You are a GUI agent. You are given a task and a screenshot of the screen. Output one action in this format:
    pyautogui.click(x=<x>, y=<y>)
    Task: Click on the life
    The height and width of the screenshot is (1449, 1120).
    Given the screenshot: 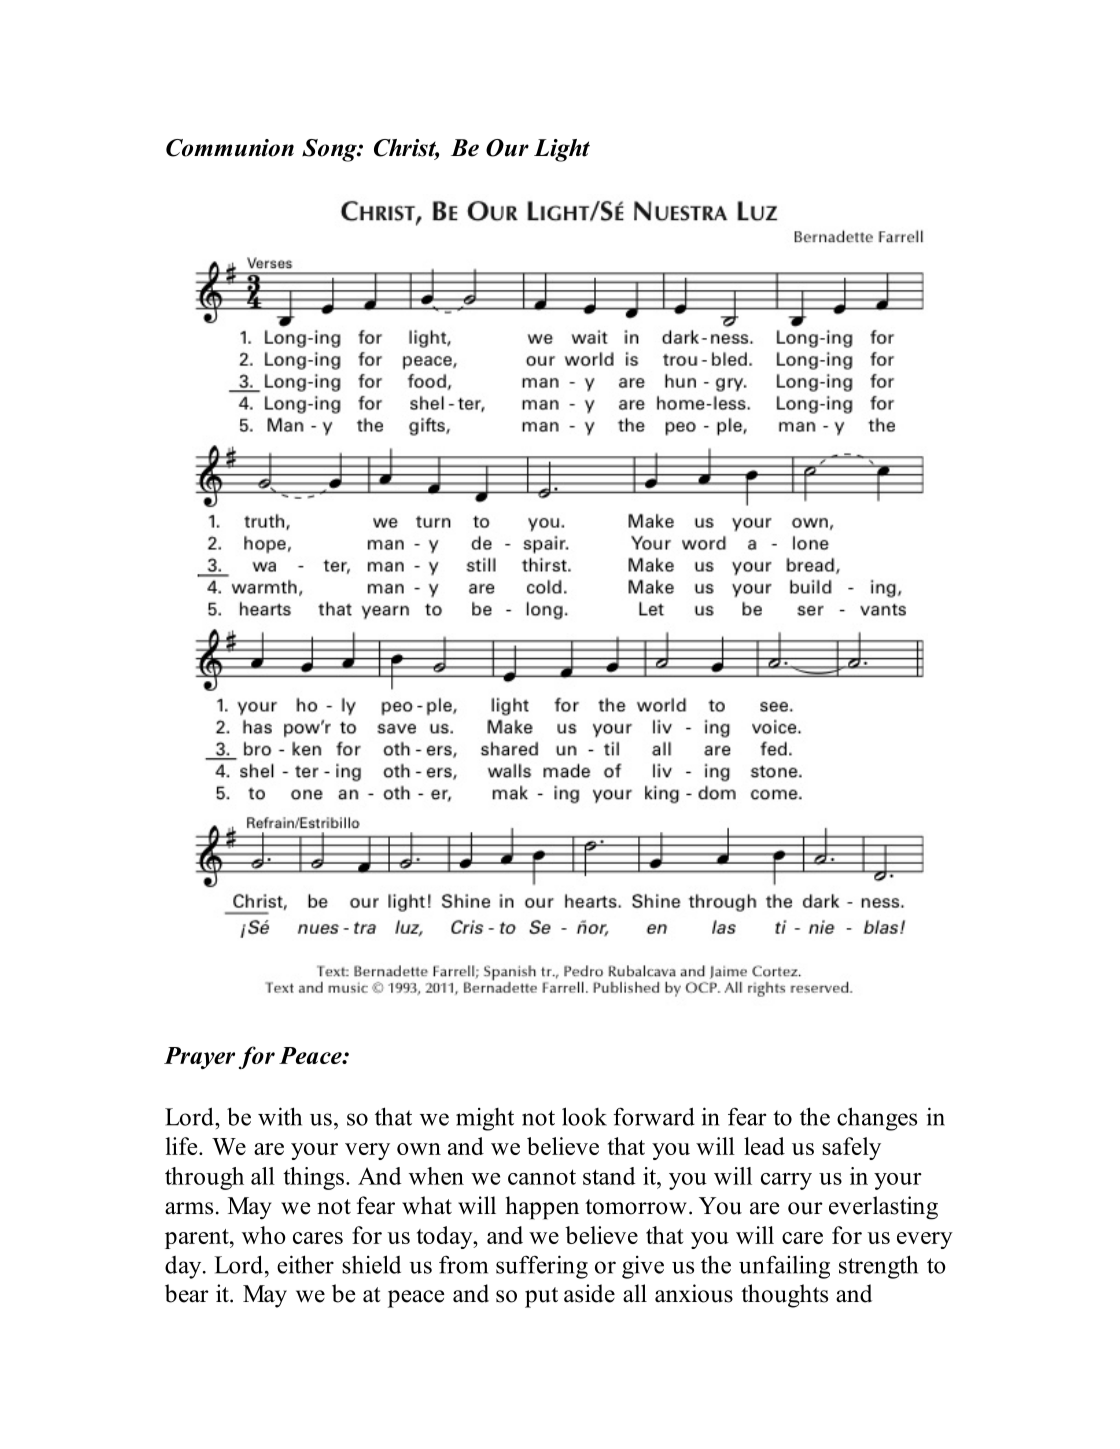 What is the action you would take?
    pyautogui.click(x=182, y=1146)
